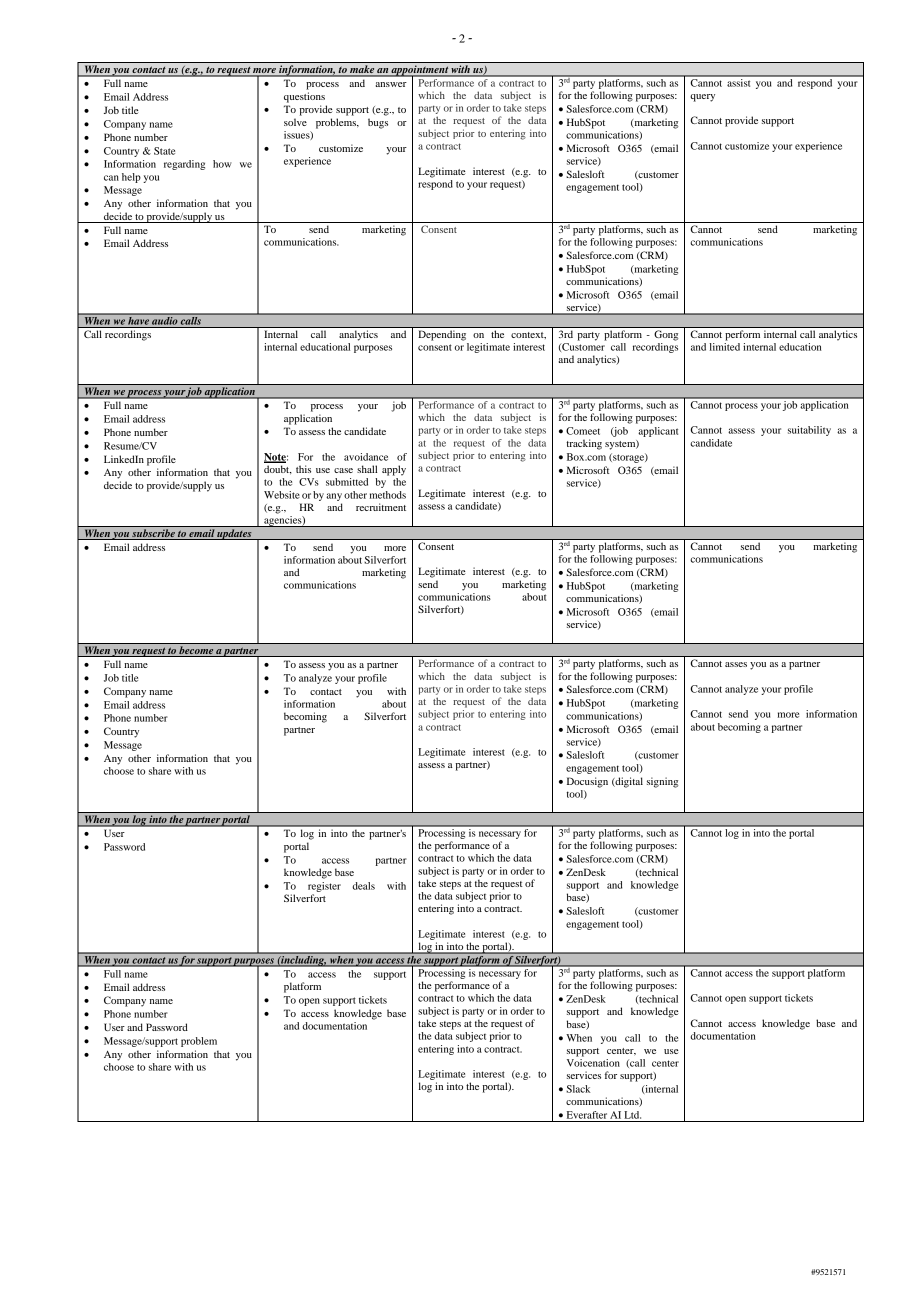 The image size is (924, 1308). What do you see at coordinates (391, 84) in the image?
I see `answer` at bounding box center [391, 84].
